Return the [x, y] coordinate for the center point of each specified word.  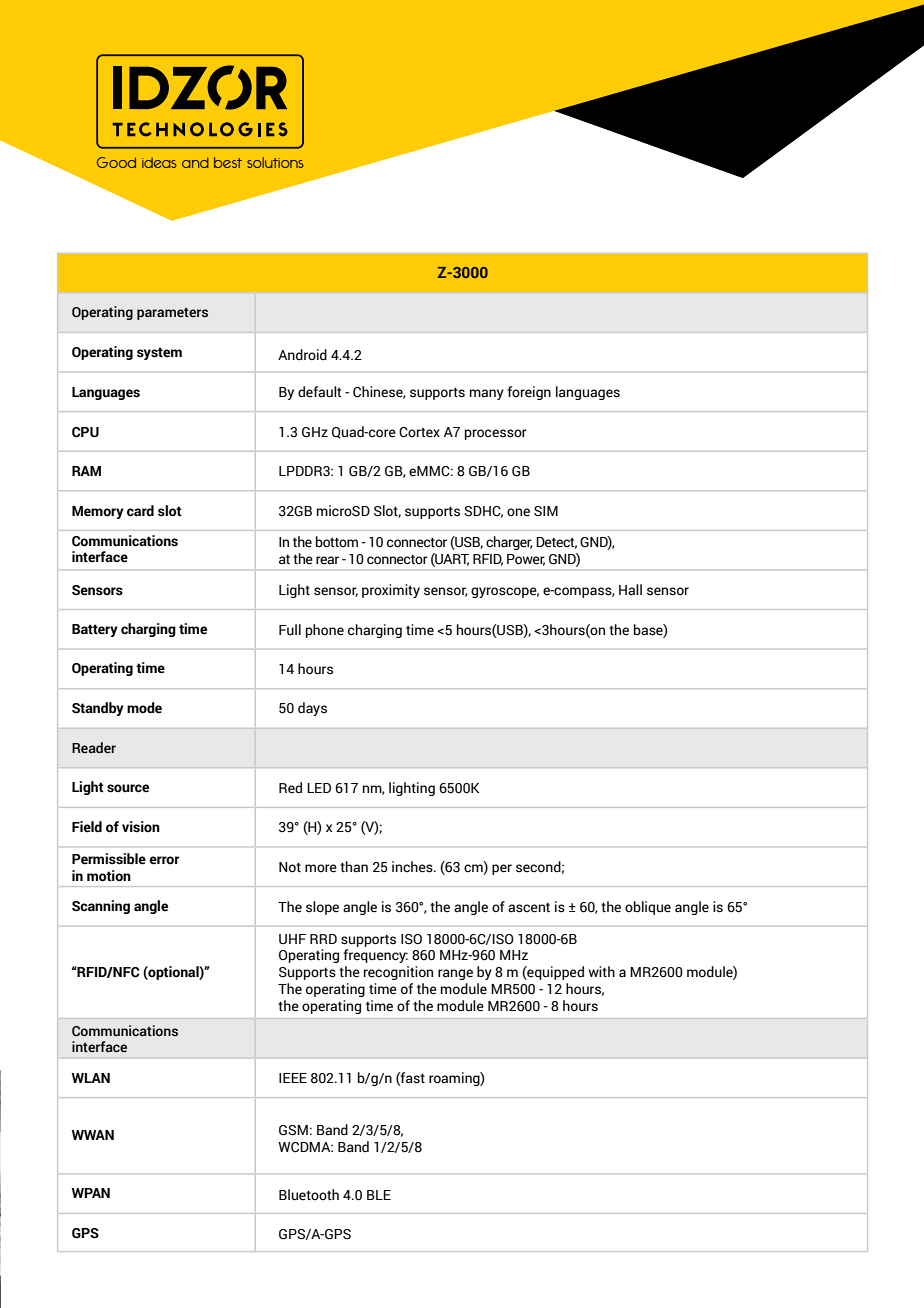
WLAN [91, 1078]
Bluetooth [309, 1195]
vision [141, 827]
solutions [275, 162]
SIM [546, 511]
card [140, 511]
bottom [337, 542]
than [354, 866]
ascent [529, 907]
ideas [159, 163]
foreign [529, 393]
